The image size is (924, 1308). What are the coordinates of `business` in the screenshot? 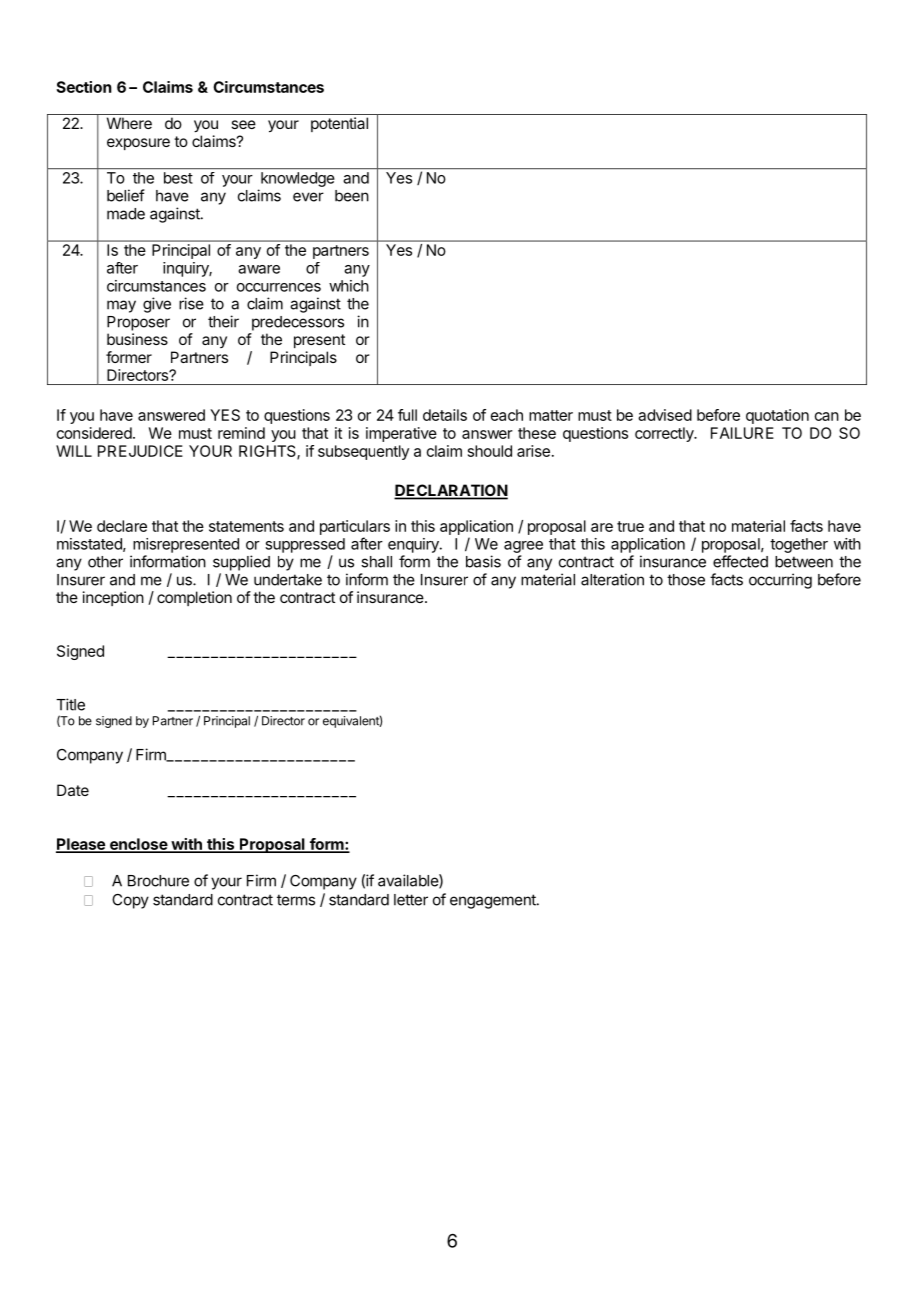 It's located at (137, 339).
